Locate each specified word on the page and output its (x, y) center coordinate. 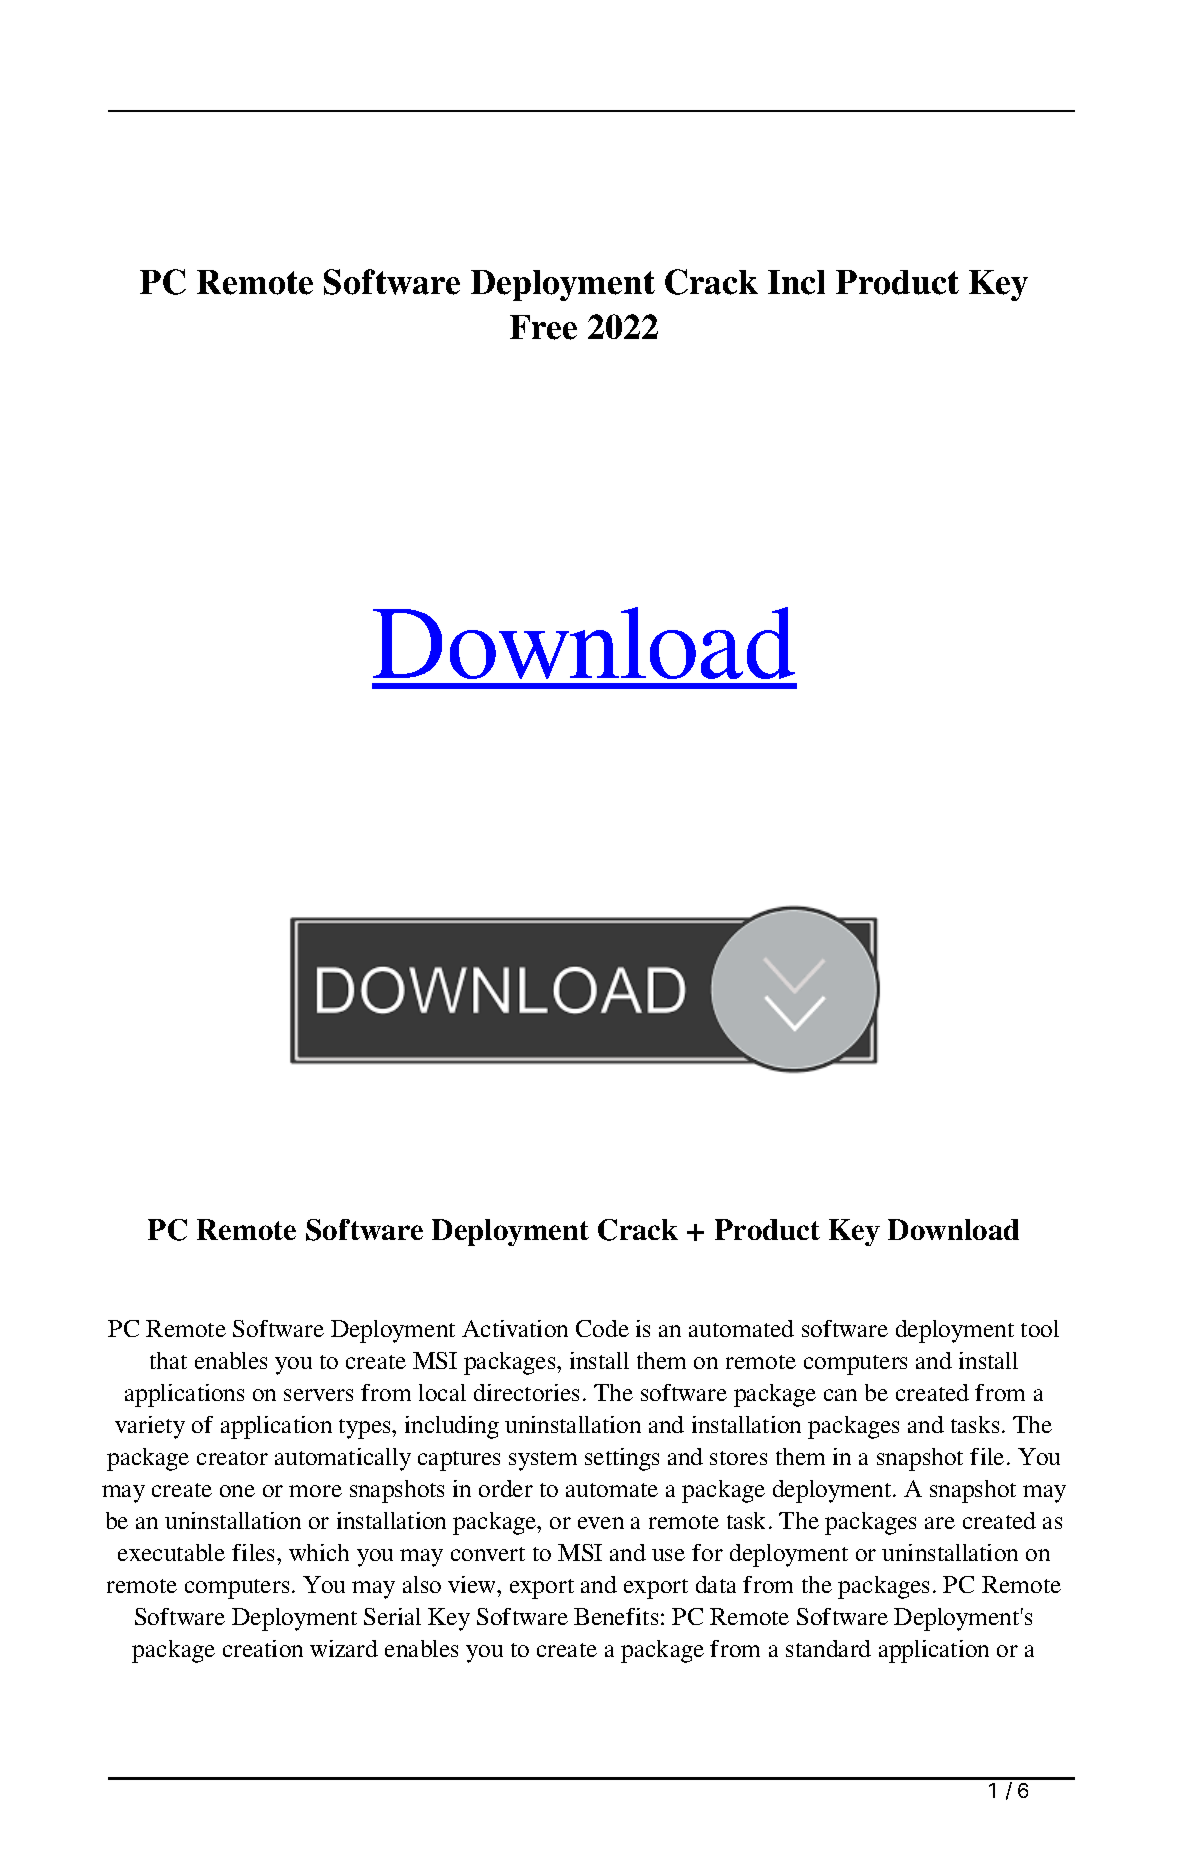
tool (1040, 1328)
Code (602, 1328)
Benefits (616, 1616)
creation (263, 1648)
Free (543, 327)
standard (828, 1648)
